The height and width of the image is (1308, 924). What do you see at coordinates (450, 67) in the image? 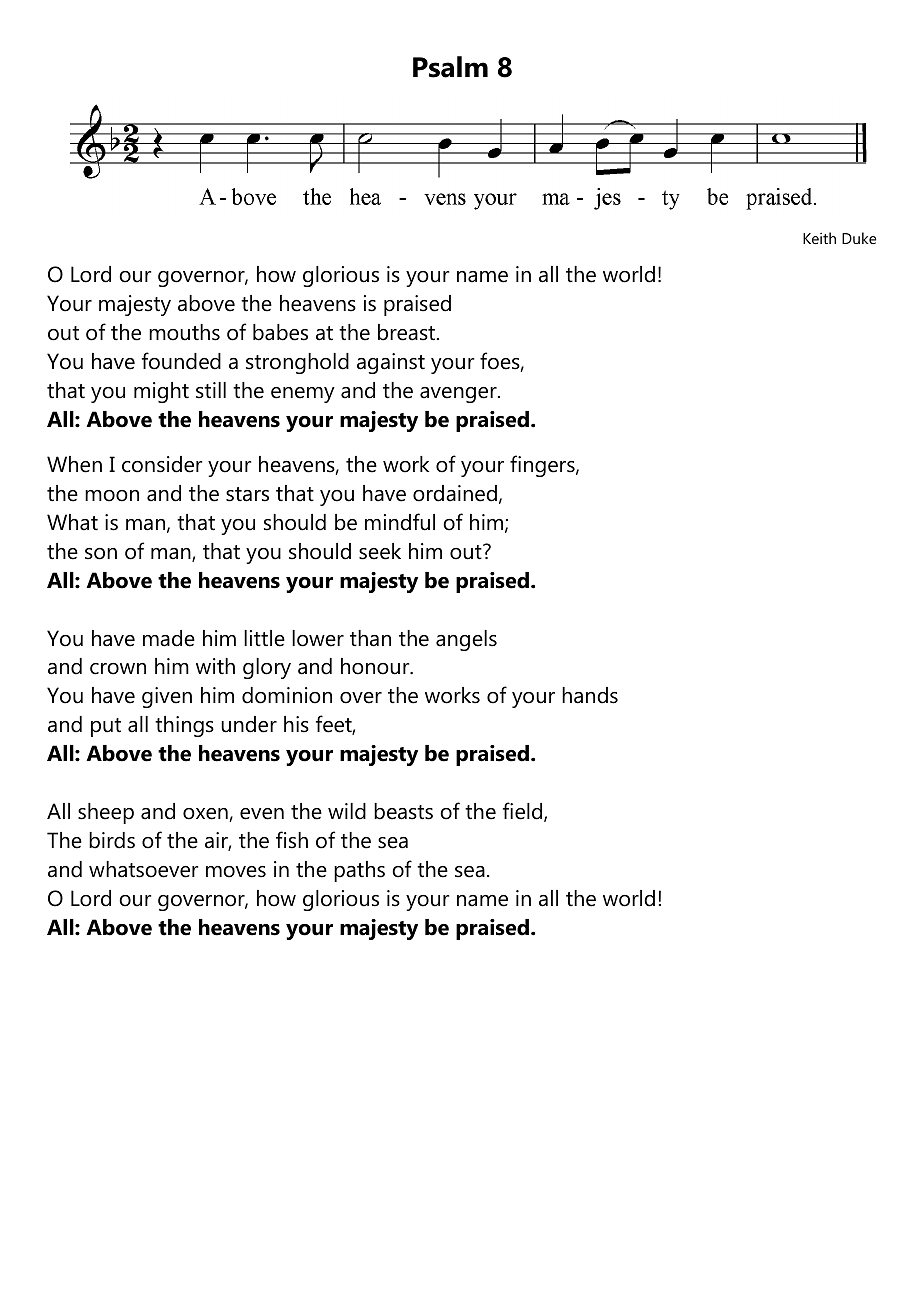
I see `Psalm` at bounding box center [450, 67].
